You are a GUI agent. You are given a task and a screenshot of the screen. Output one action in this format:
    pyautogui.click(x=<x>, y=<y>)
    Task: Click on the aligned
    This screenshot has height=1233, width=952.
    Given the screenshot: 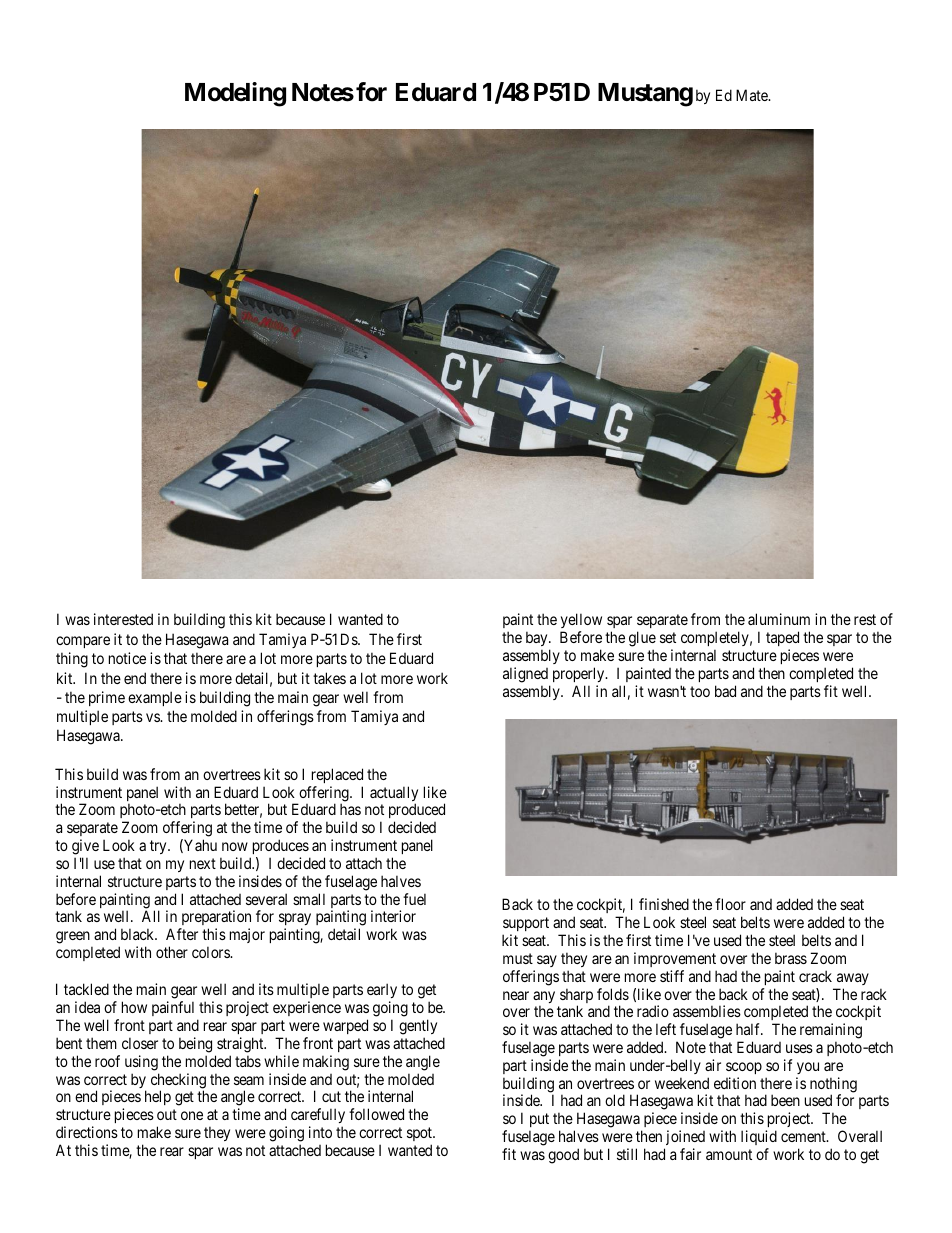 What is the action you would take?
    pyautogui.click(x=525, y=675)
